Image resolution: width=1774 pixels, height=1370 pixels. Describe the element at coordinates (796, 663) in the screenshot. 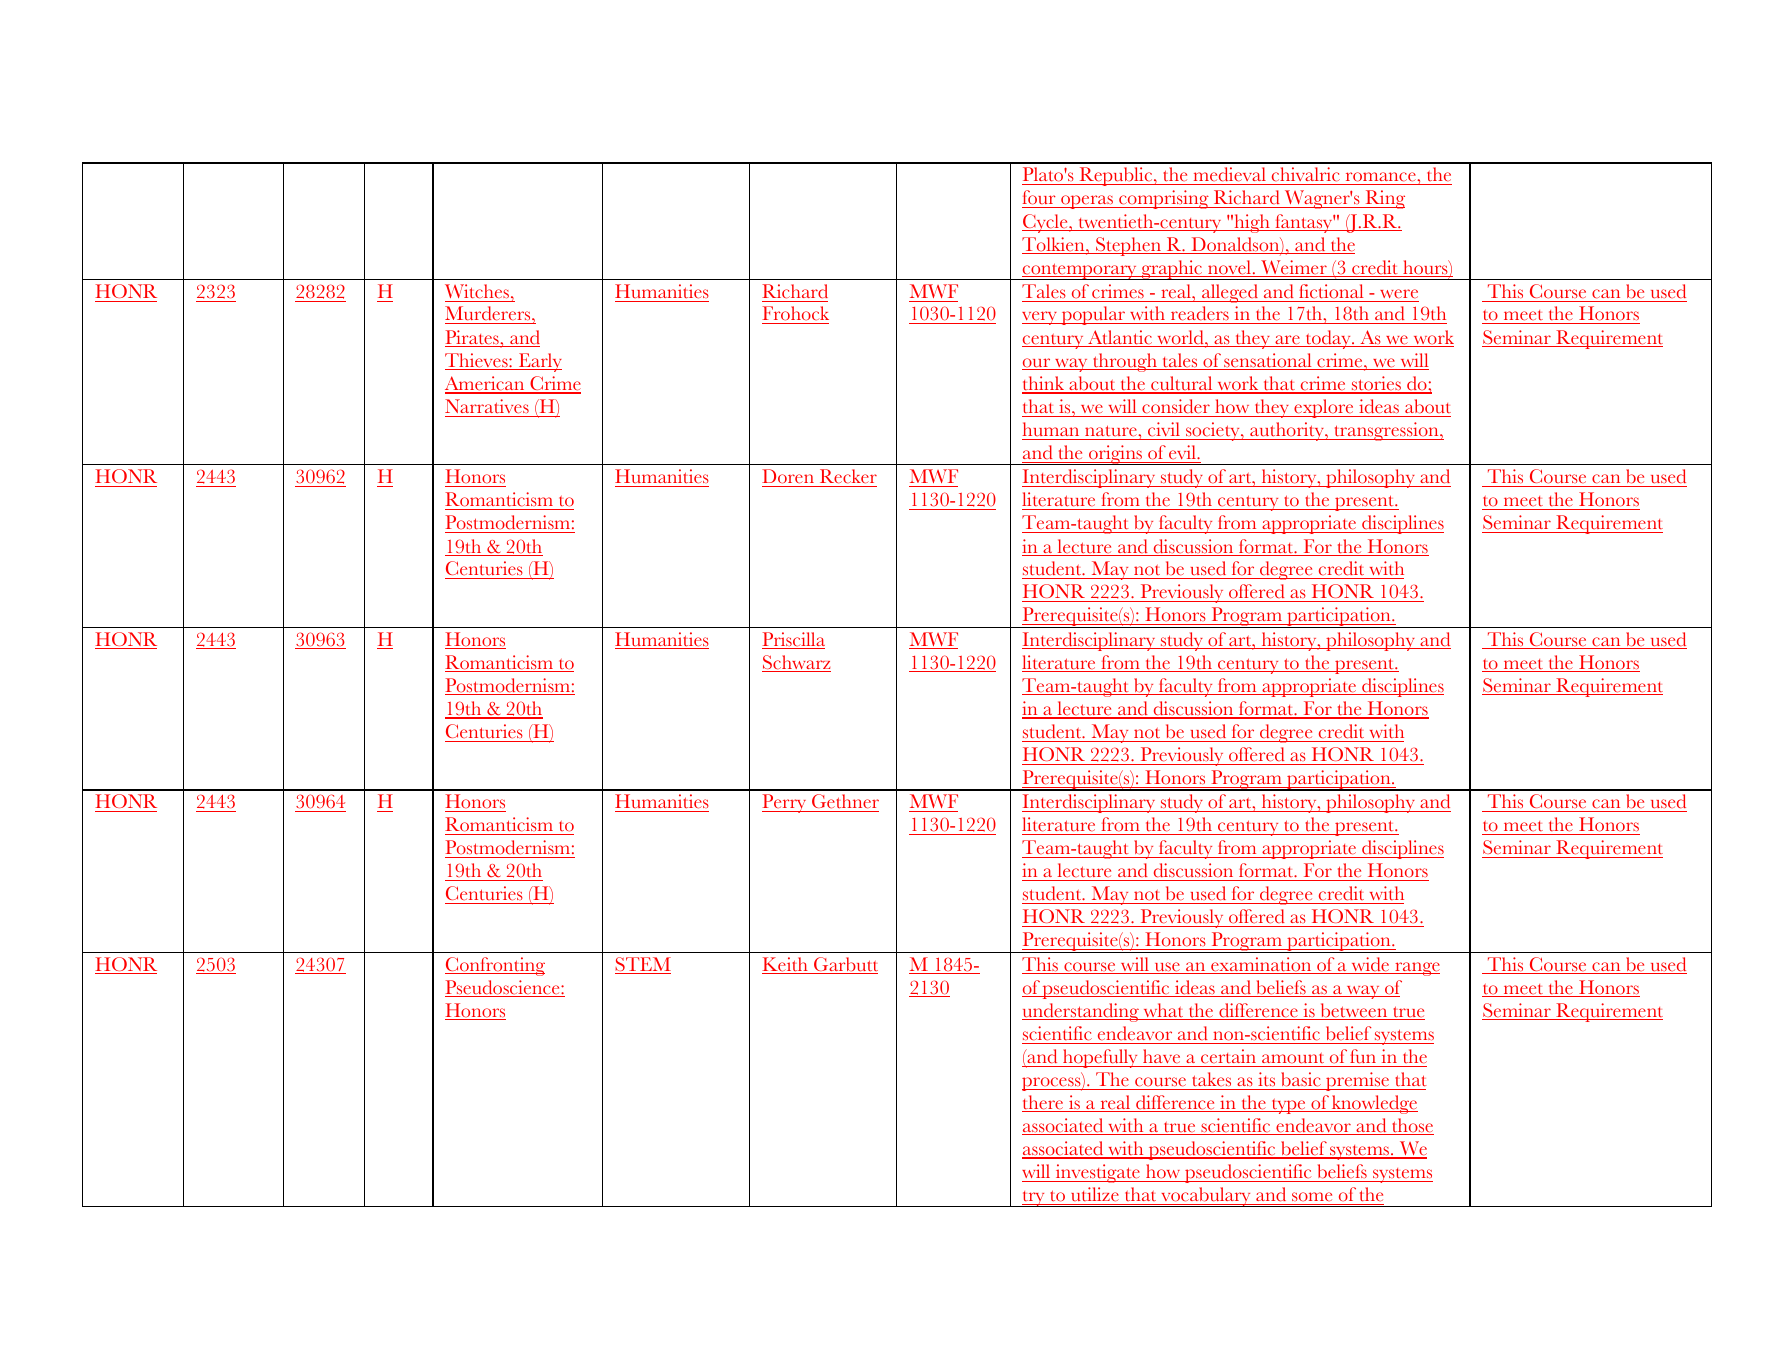

I see `Schwarz` at that location.
